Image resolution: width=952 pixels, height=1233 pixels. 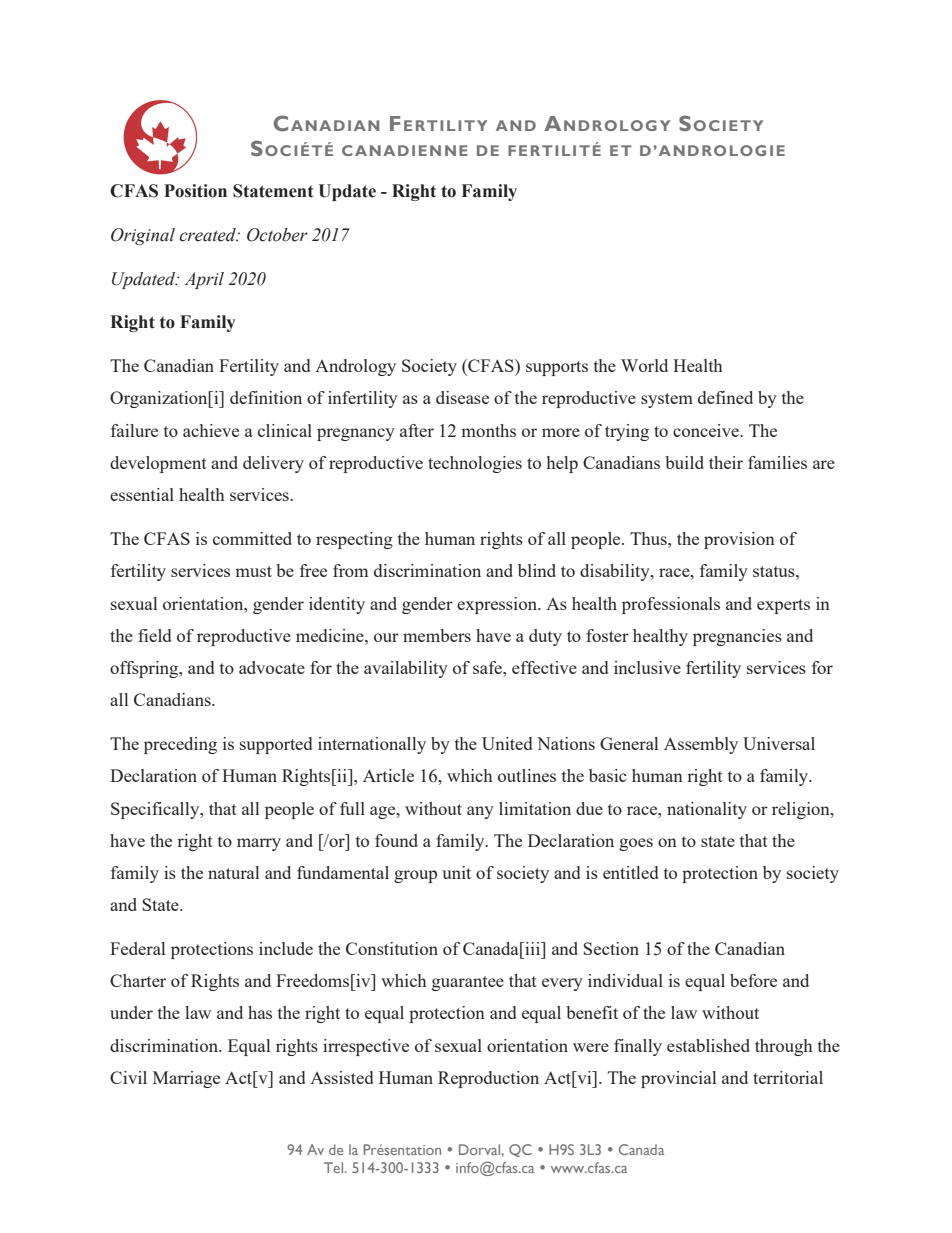 I want to click on Marriage, so click(x=186, y=1079).
